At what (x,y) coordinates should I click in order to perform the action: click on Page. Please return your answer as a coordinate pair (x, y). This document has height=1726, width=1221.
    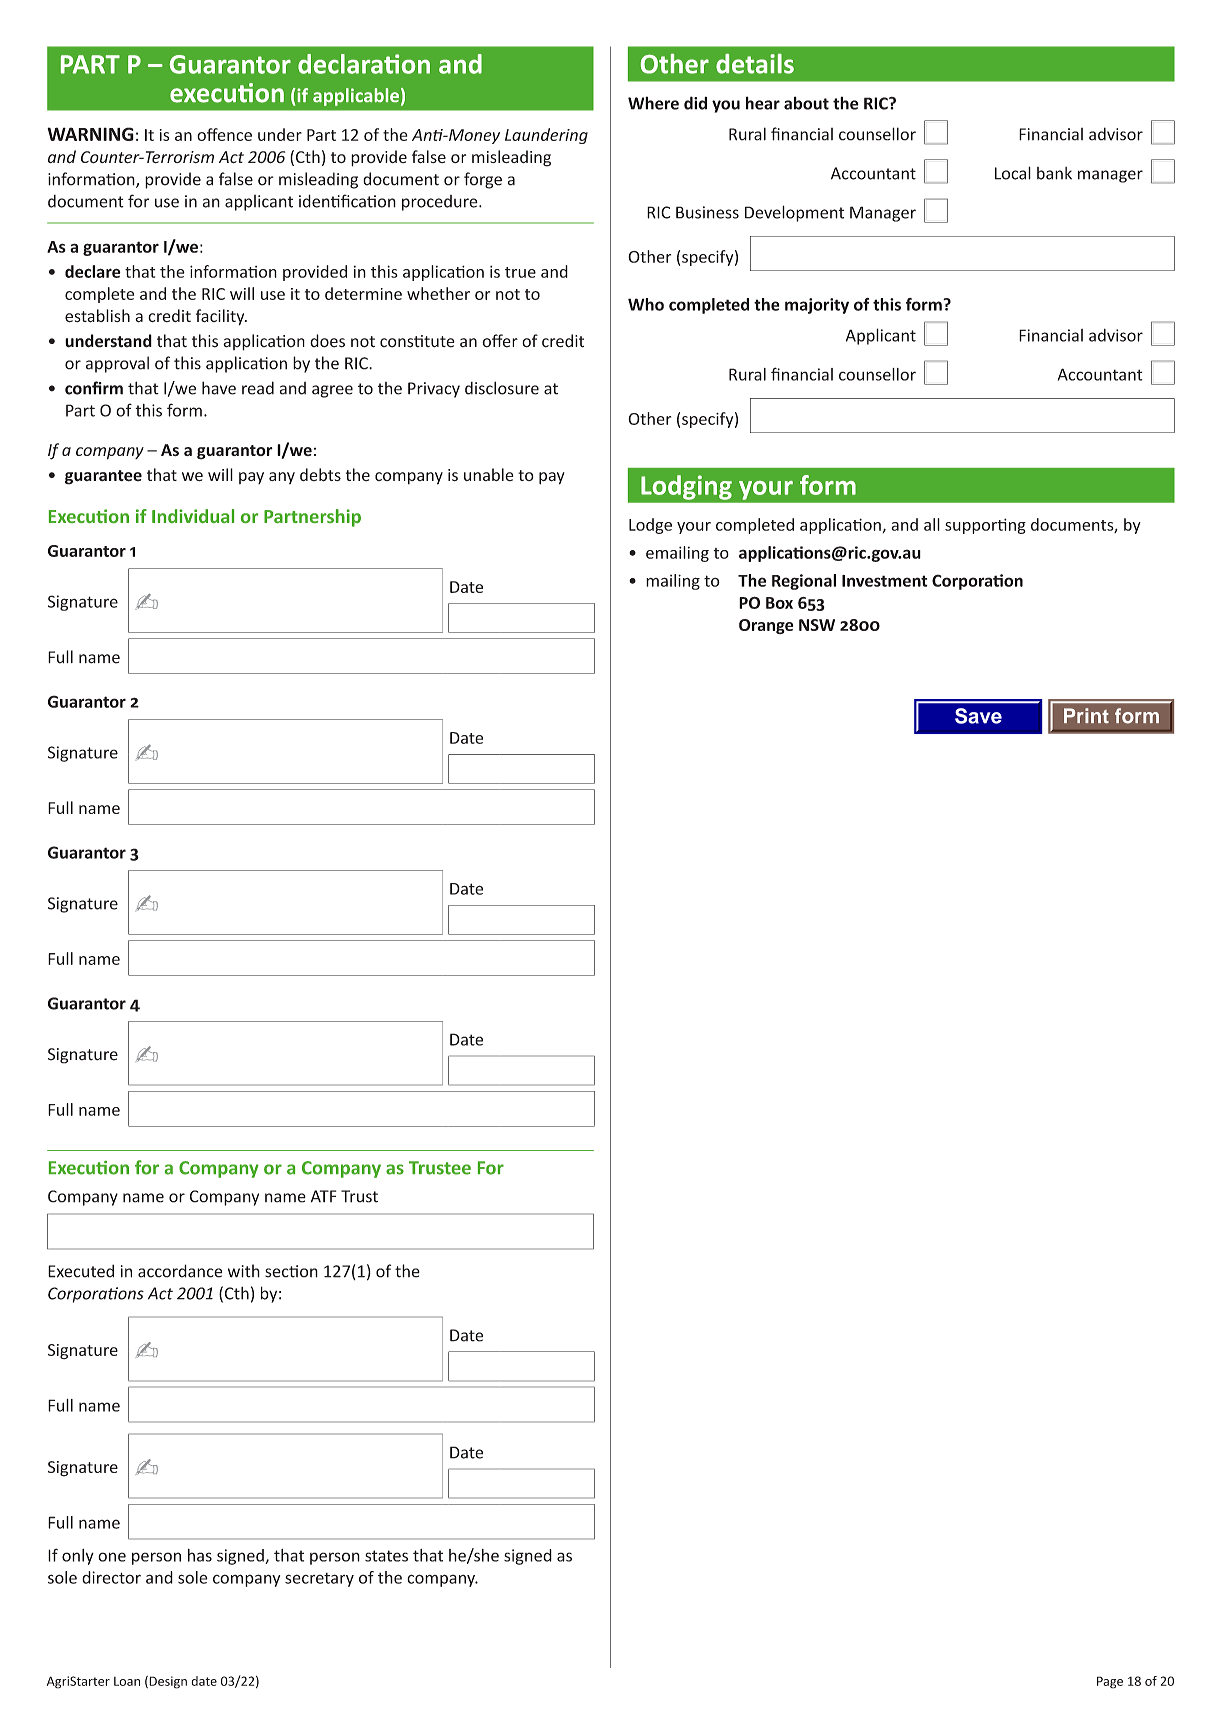
    Looking at the image, I should click on (1110, 1682).
